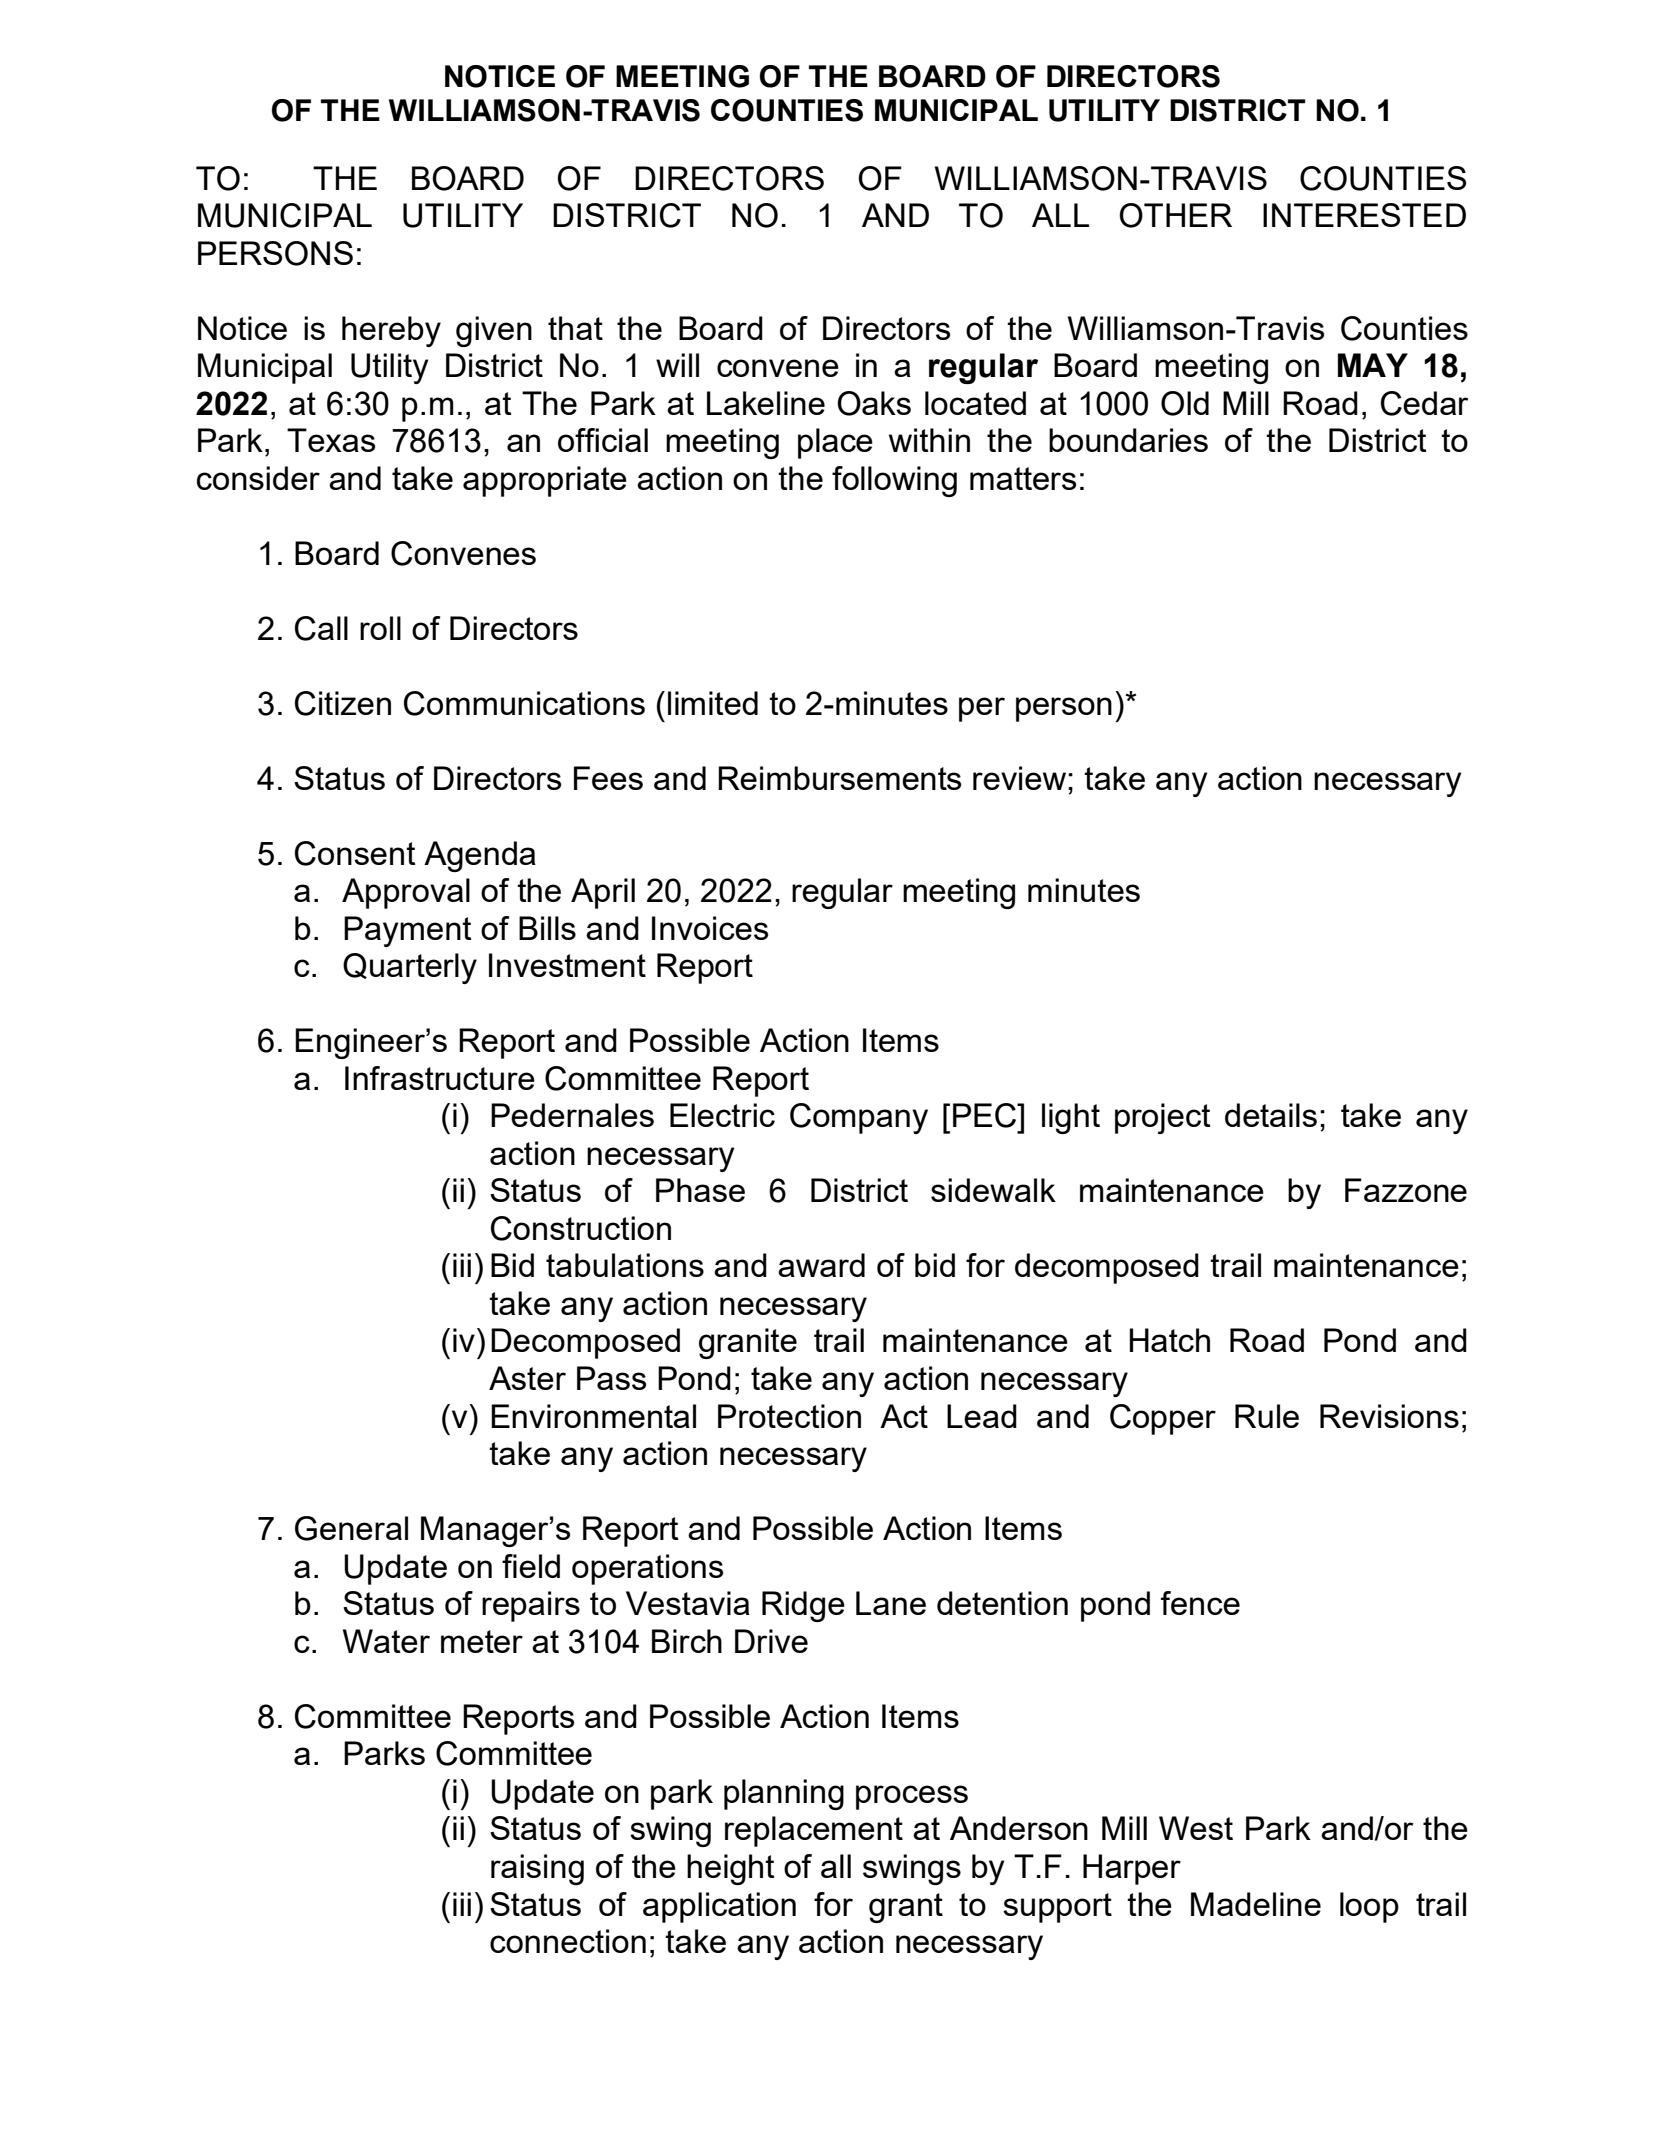 This document has width=1664, height=2153. I want to click on Company, so click(859, 1118).
